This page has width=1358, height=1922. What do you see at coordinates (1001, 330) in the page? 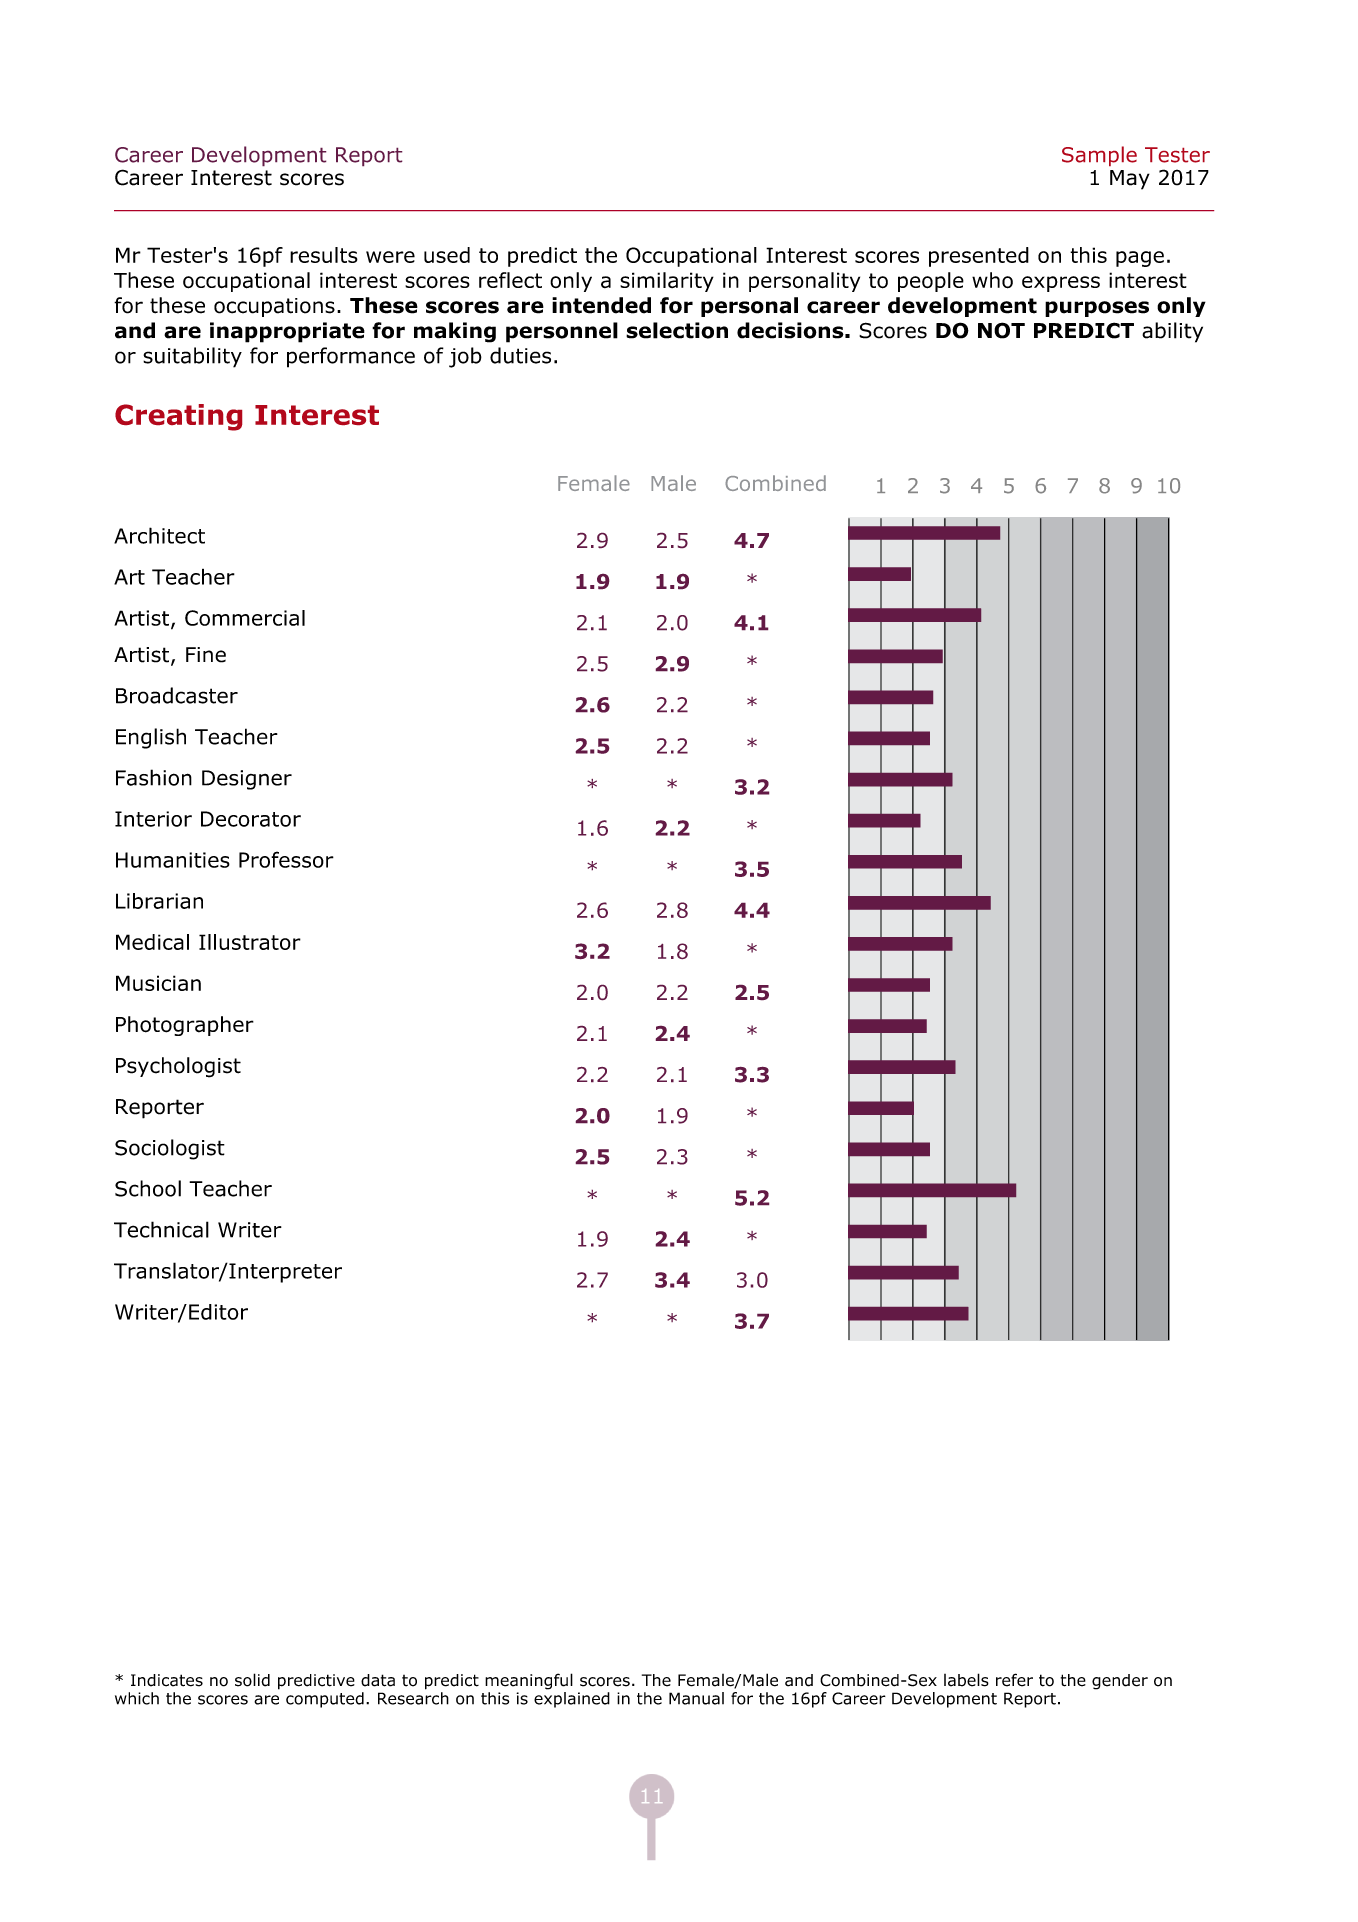
I see `NOT` at bounding box center [1001, 330].
